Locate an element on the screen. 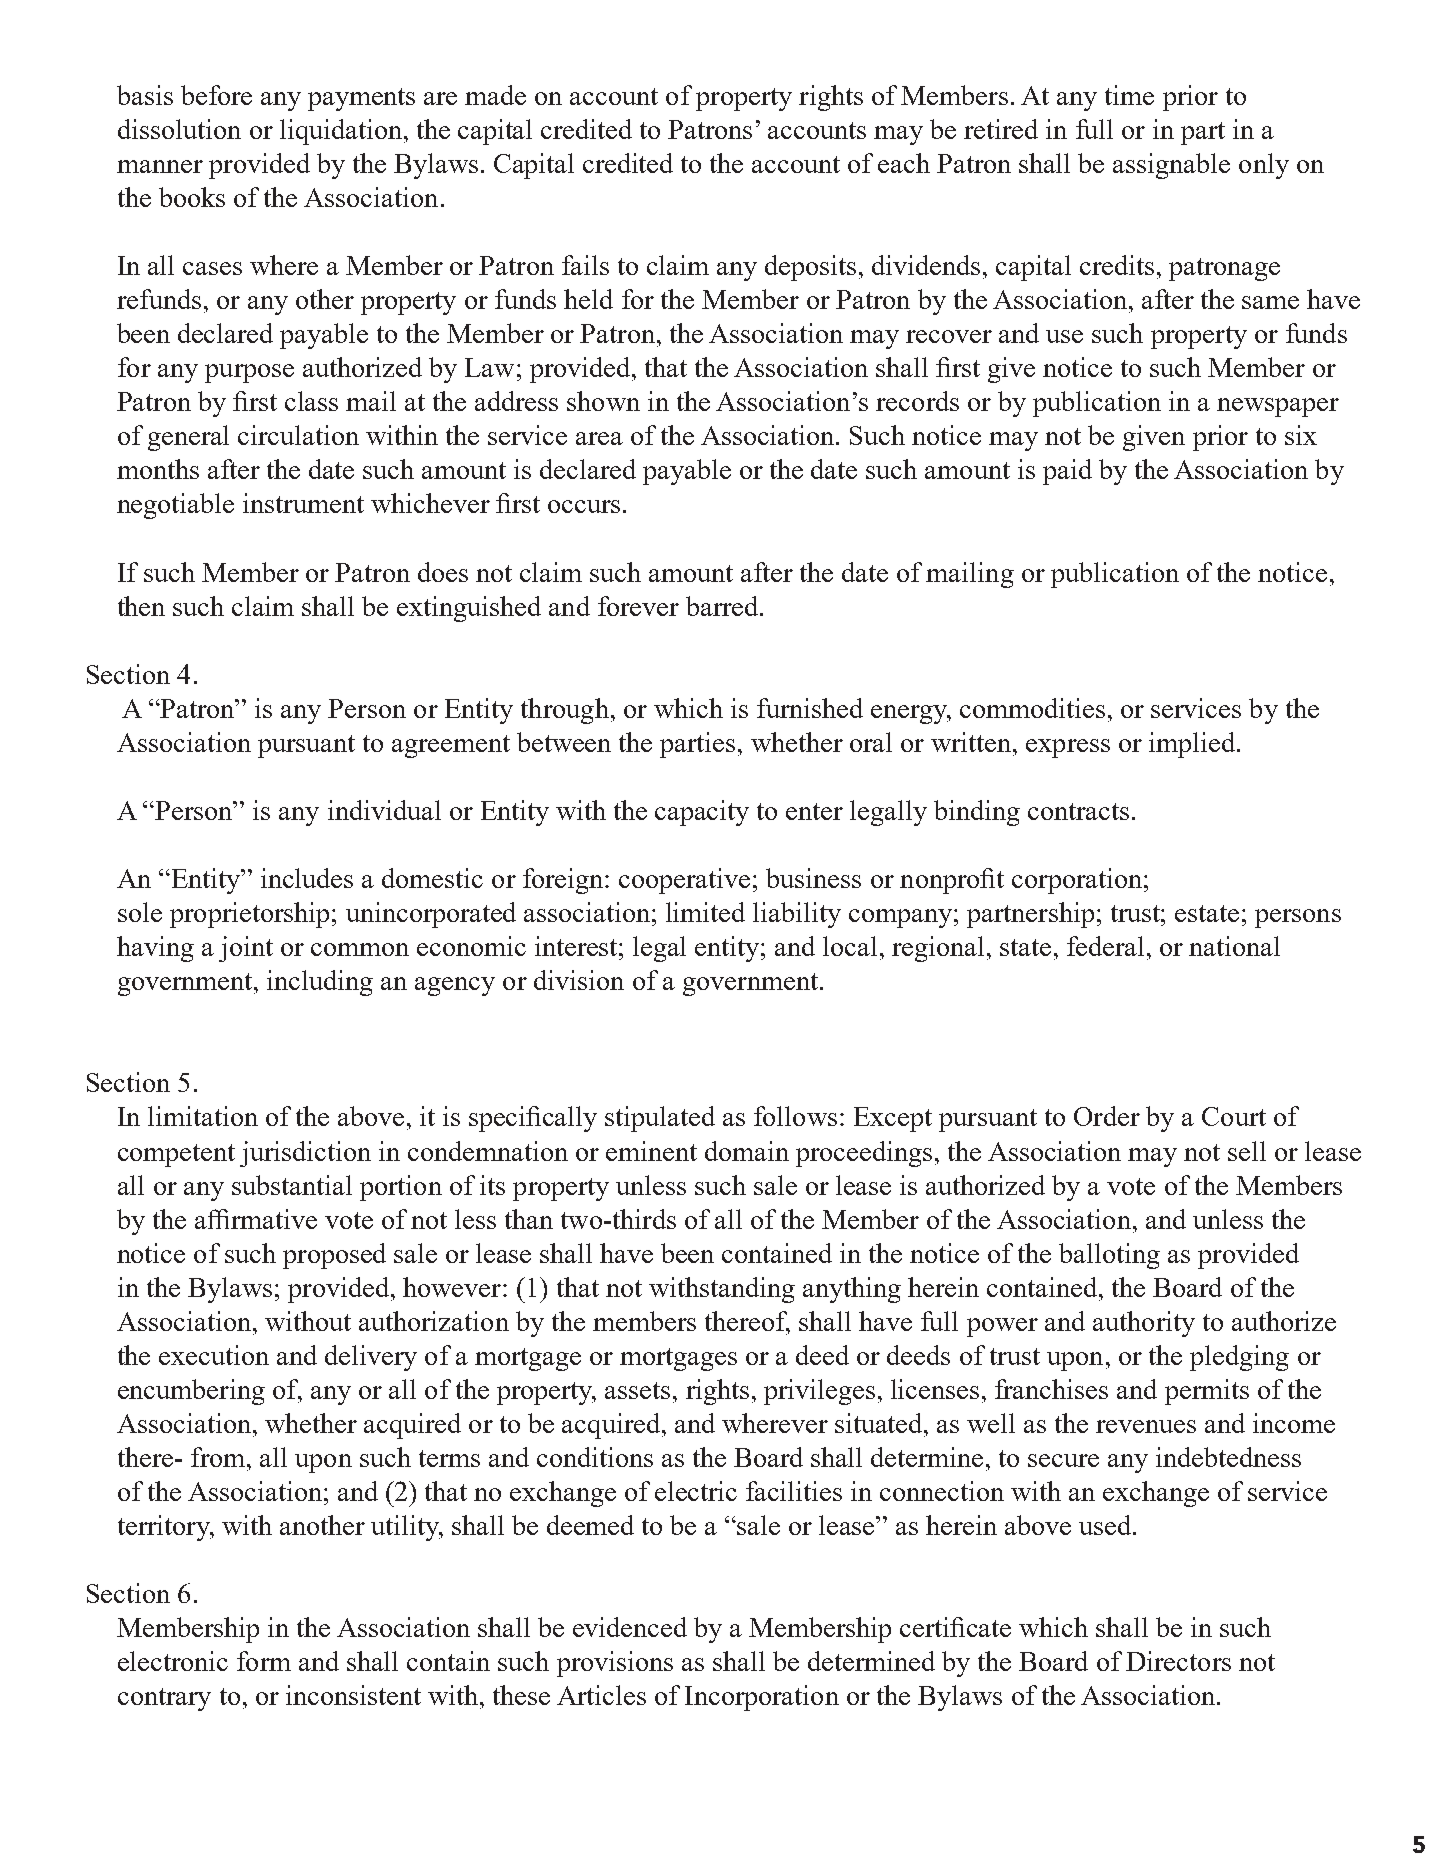 Image resolution: width=1447 pixels, height=1873 pixels. form is located at coordinates (264, 1661).
